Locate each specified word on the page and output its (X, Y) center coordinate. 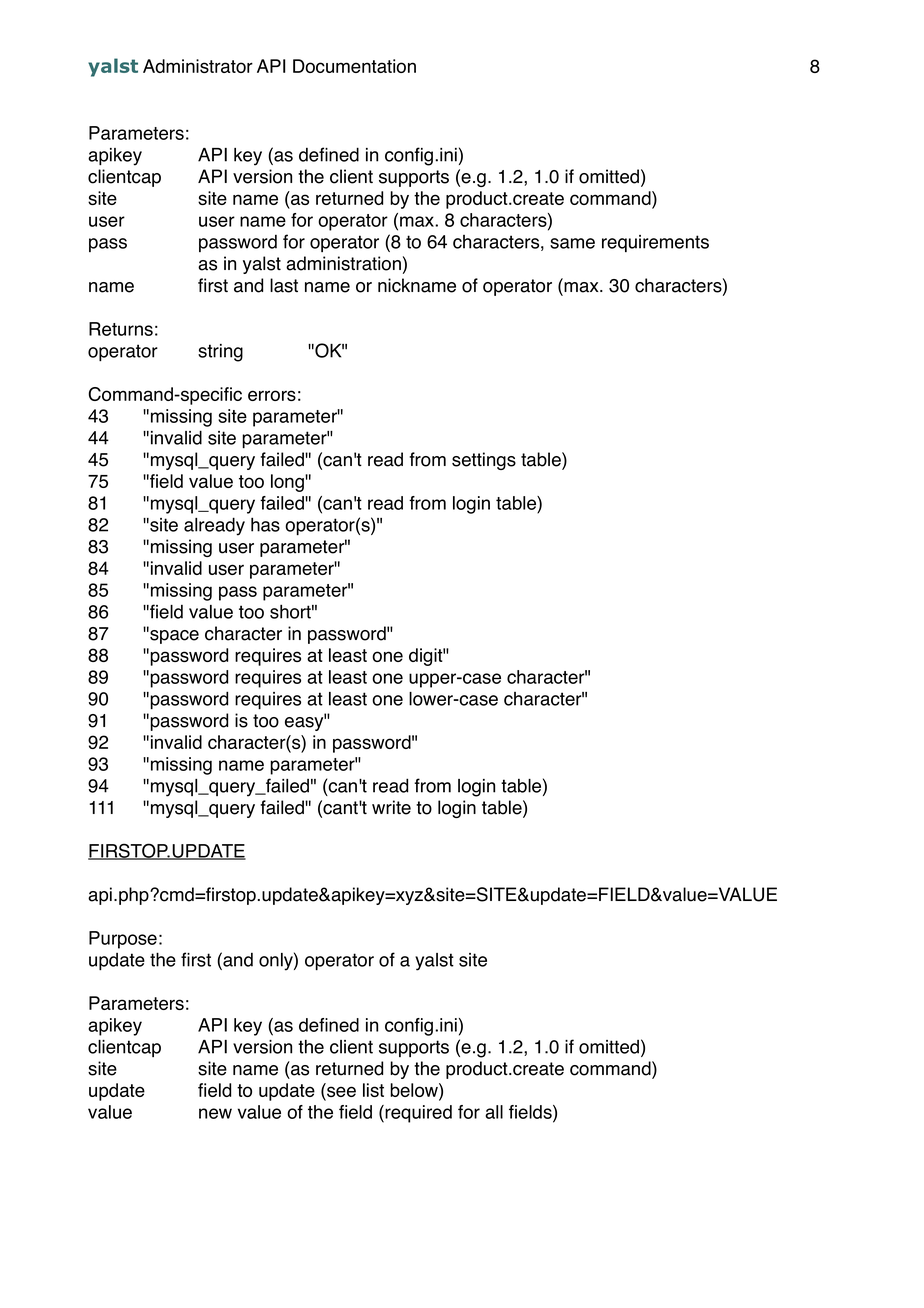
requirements (655, 243)
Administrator (198, 66)
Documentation (354, 66)
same (572, 243)
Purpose (123, 940)
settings (484, 461)
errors (272, 395)
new (215, 1113)
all (494, 1112)
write (391, 807)
